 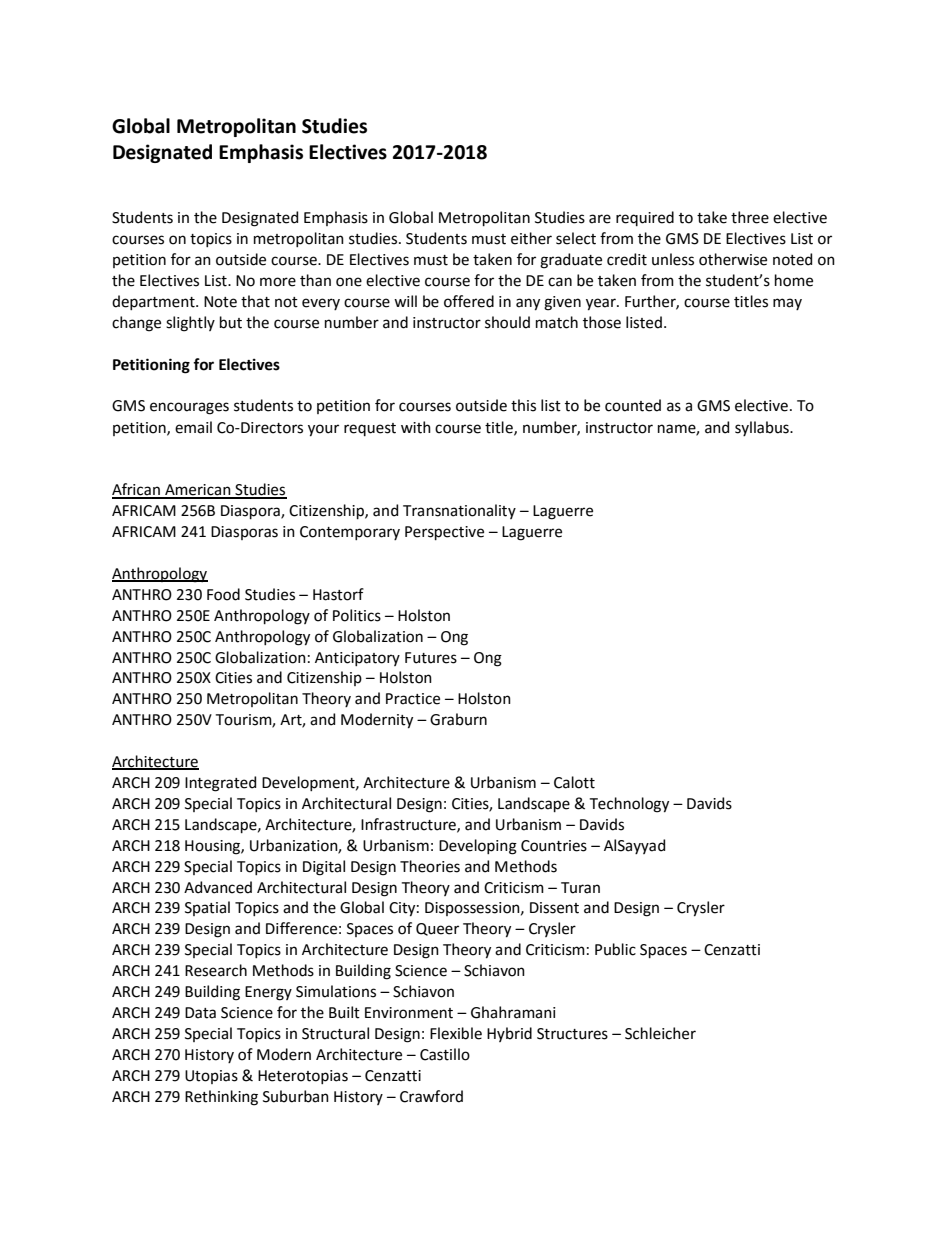 I want to click on Perspective, so click(x=444, y=533).
